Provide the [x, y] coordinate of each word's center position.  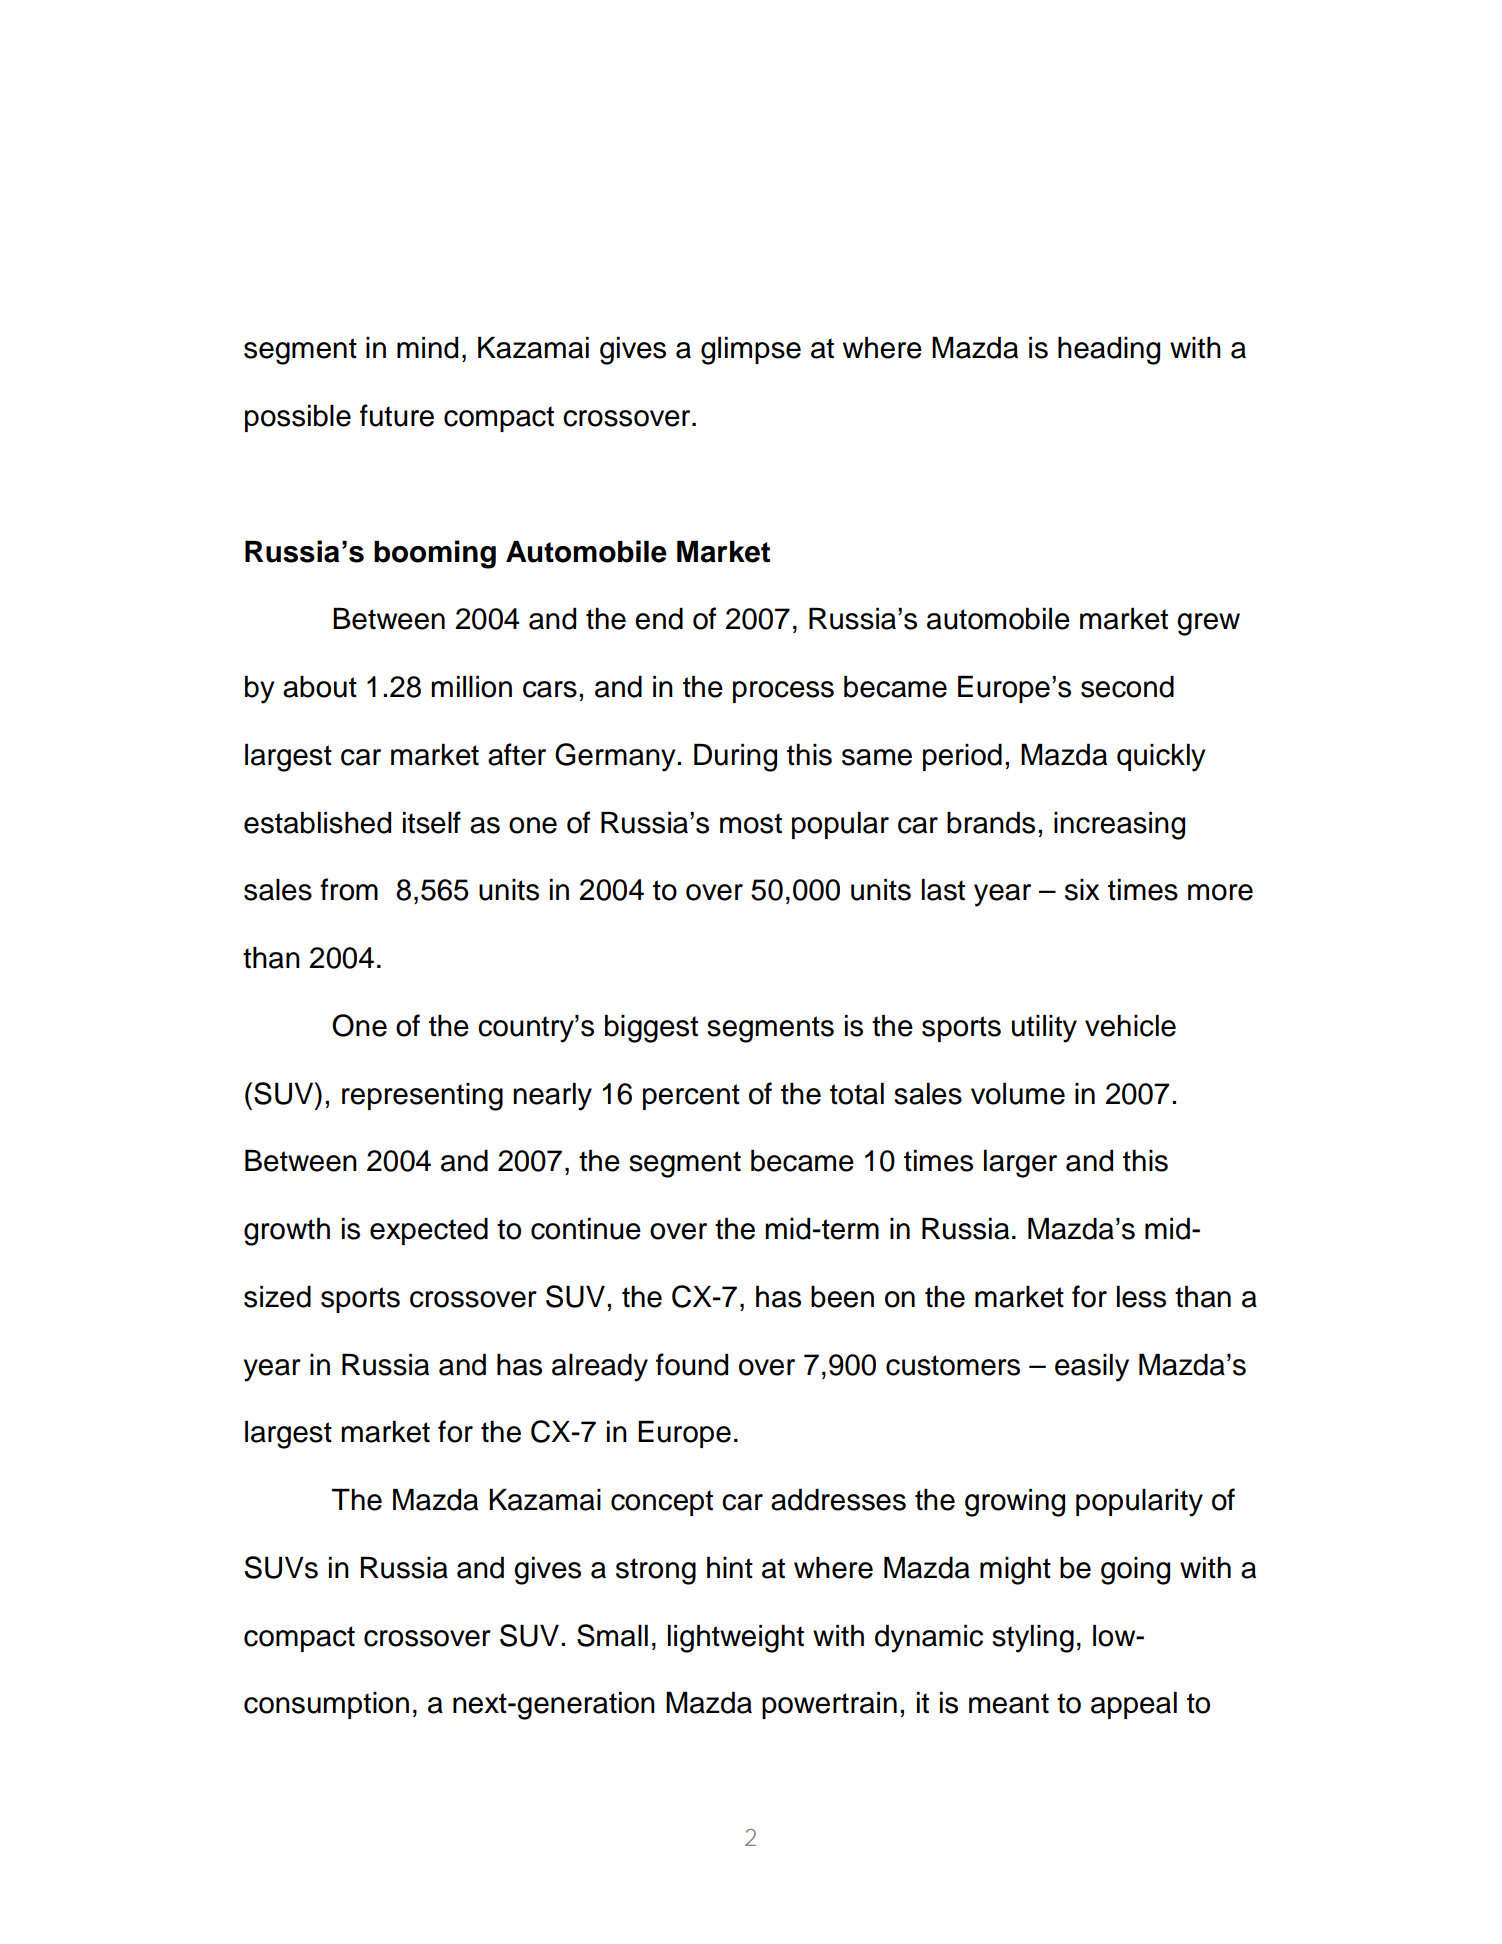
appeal [1134, 1705]
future [397, 415]
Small [612, 1635]
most [751, 823]
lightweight [736, 1639]
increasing [1119, 826]
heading [1109, 351]
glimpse [751, 351]
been [842, 1297]
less [1141, 1297]
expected [429, 1231]
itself [432, 822]
